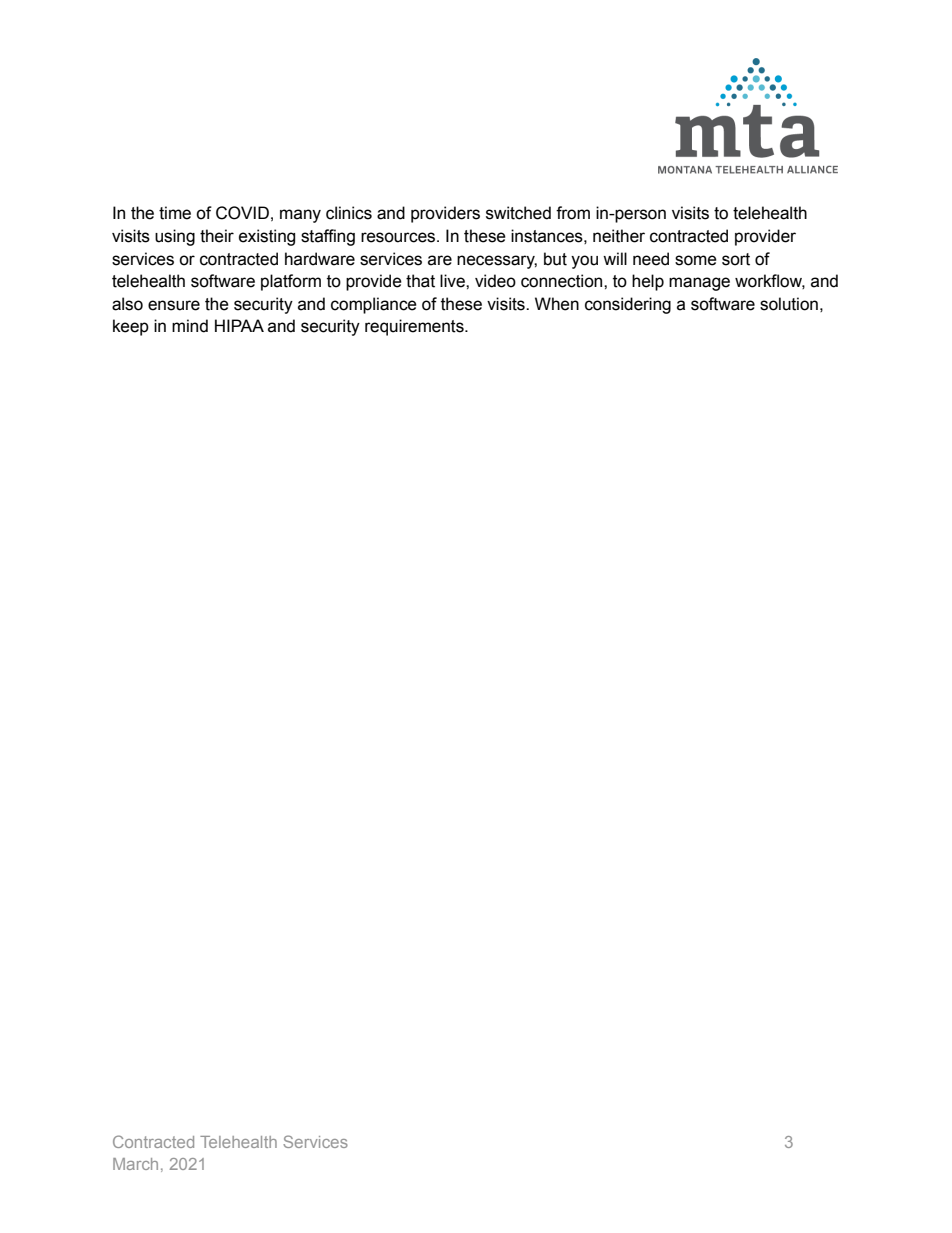  I want to click on live, so click(453, 281).
